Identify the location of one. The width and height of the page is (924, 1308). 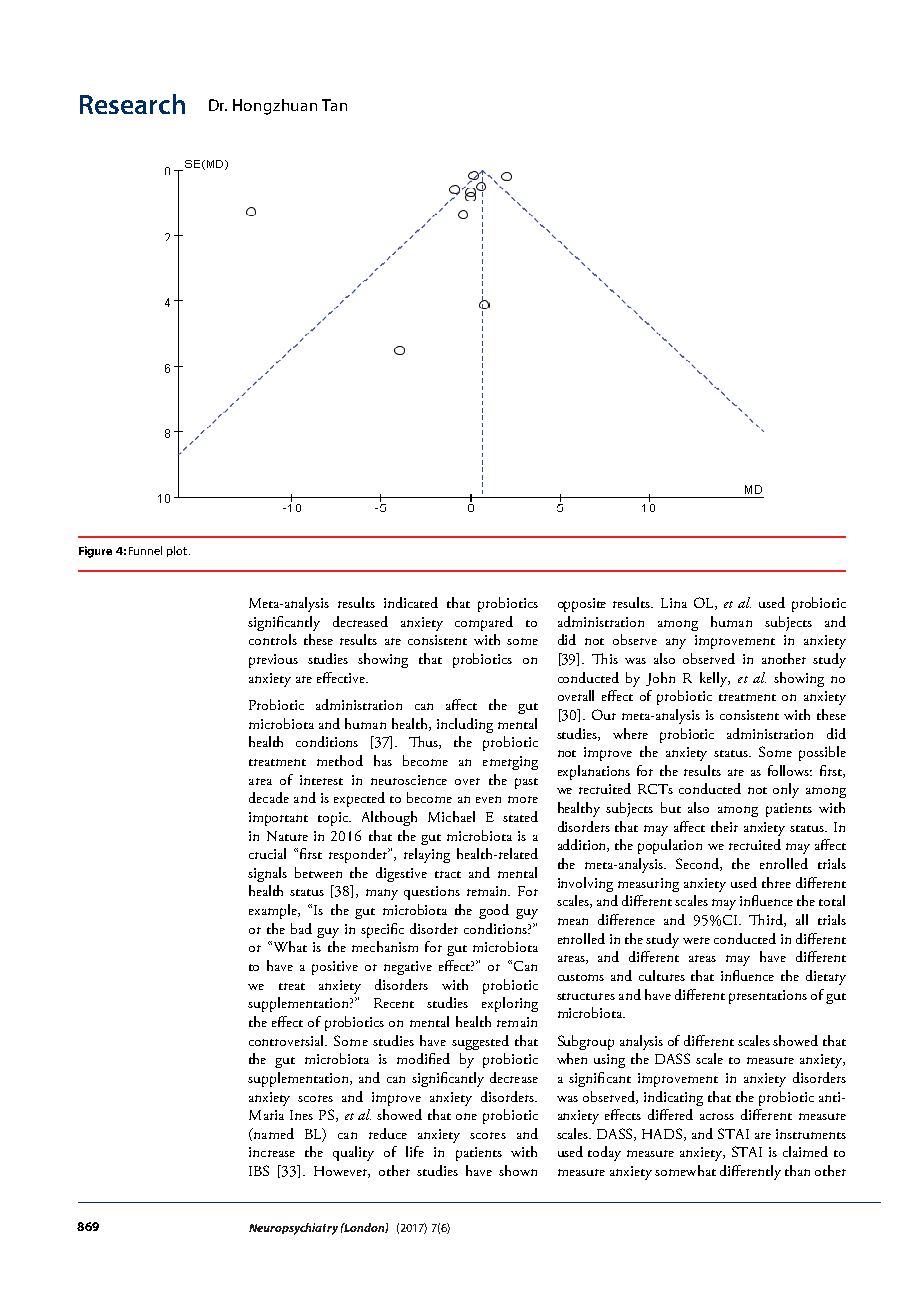
(466, 1116).
